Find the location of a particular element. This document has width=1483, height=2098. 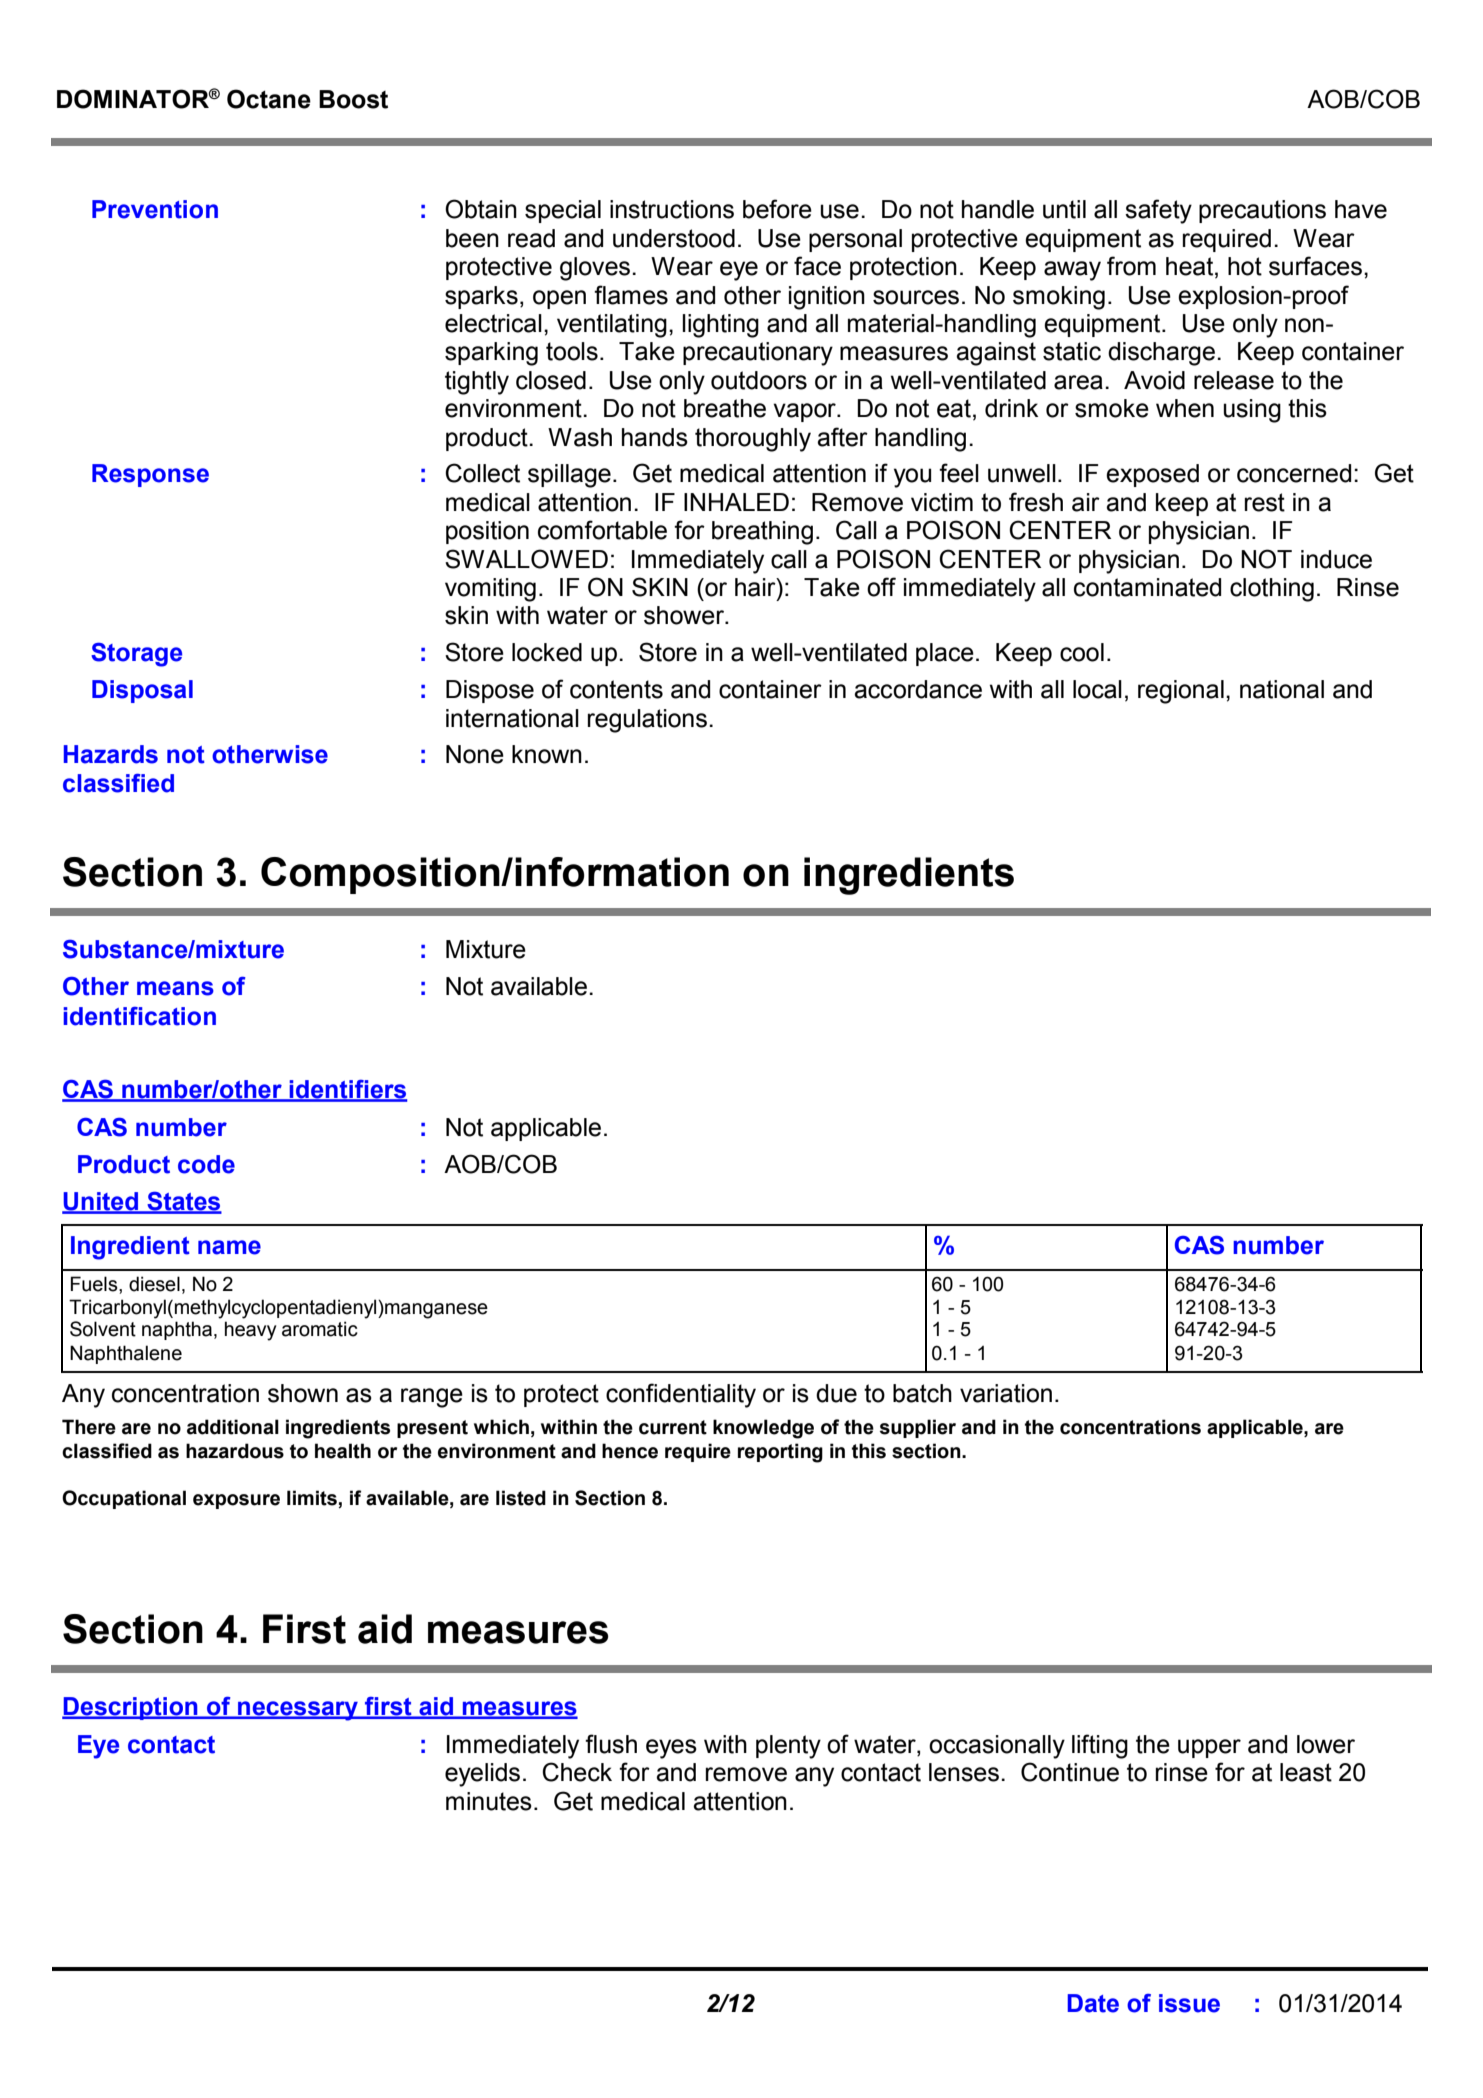

exposure is located at coordinates (236, 1501).
